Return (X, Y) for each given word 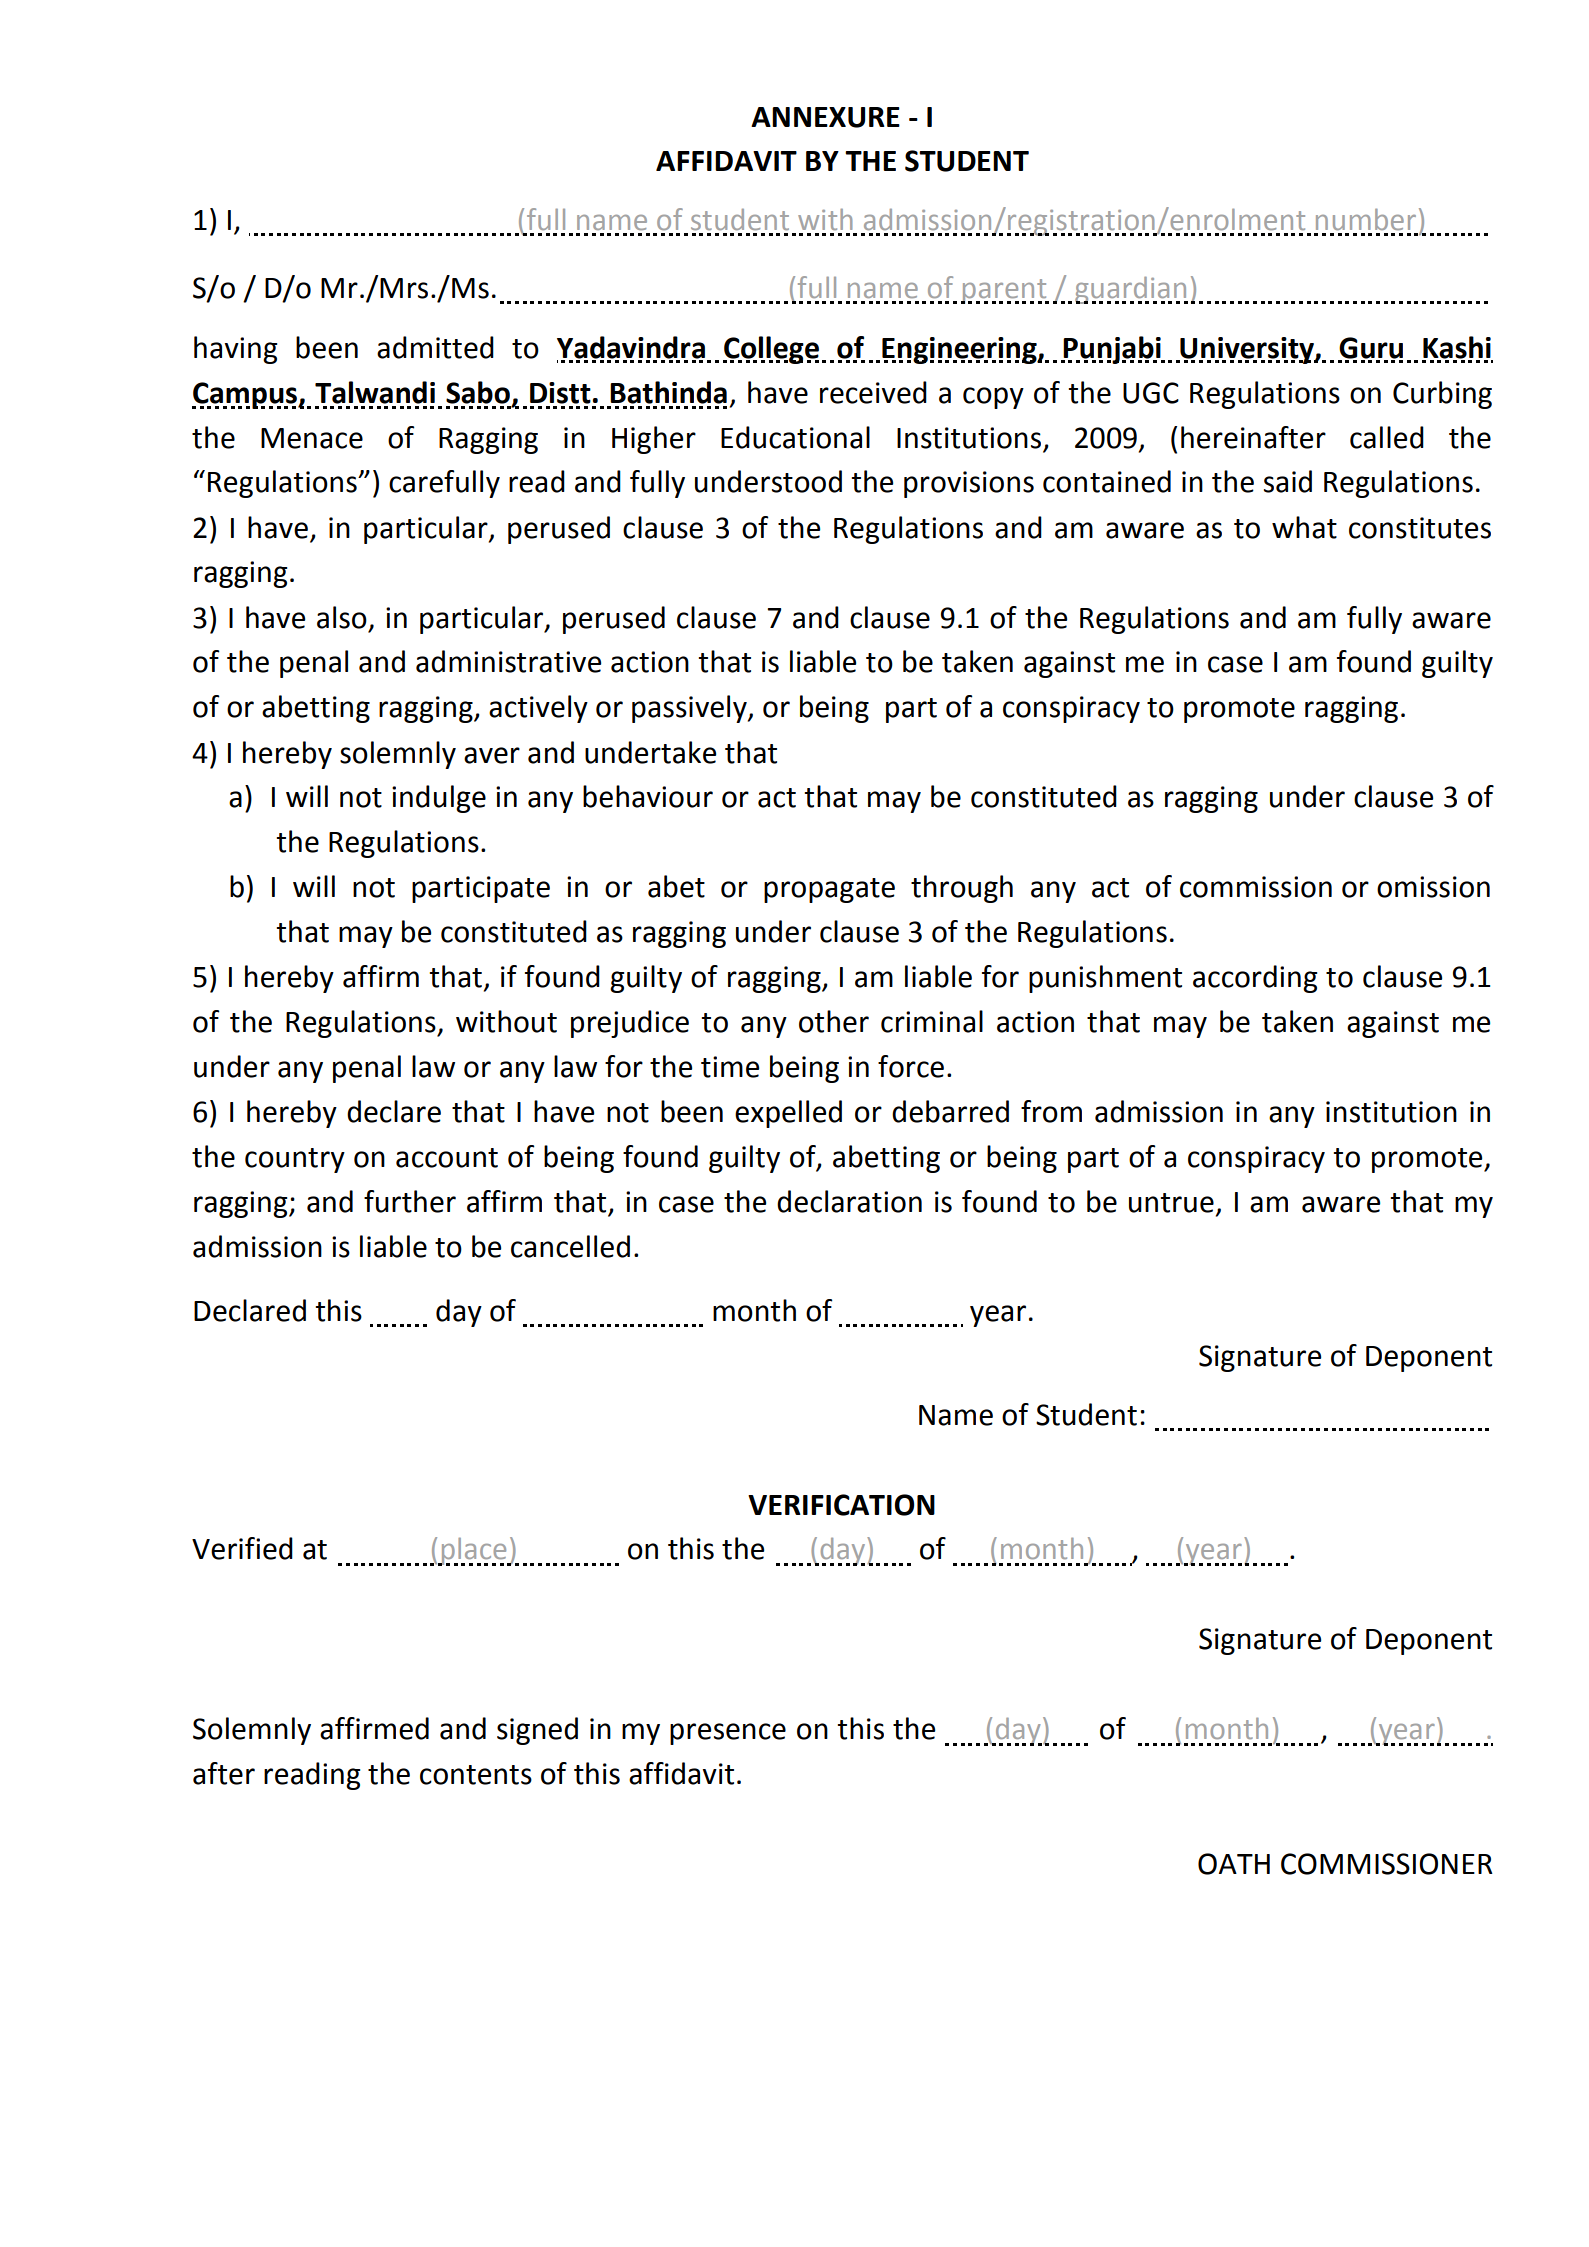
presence (728, 1734)
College (771, 350)
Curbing (1442, 395)
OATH (1234, 1864)
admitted (435, 347)
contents (476, 1775)
